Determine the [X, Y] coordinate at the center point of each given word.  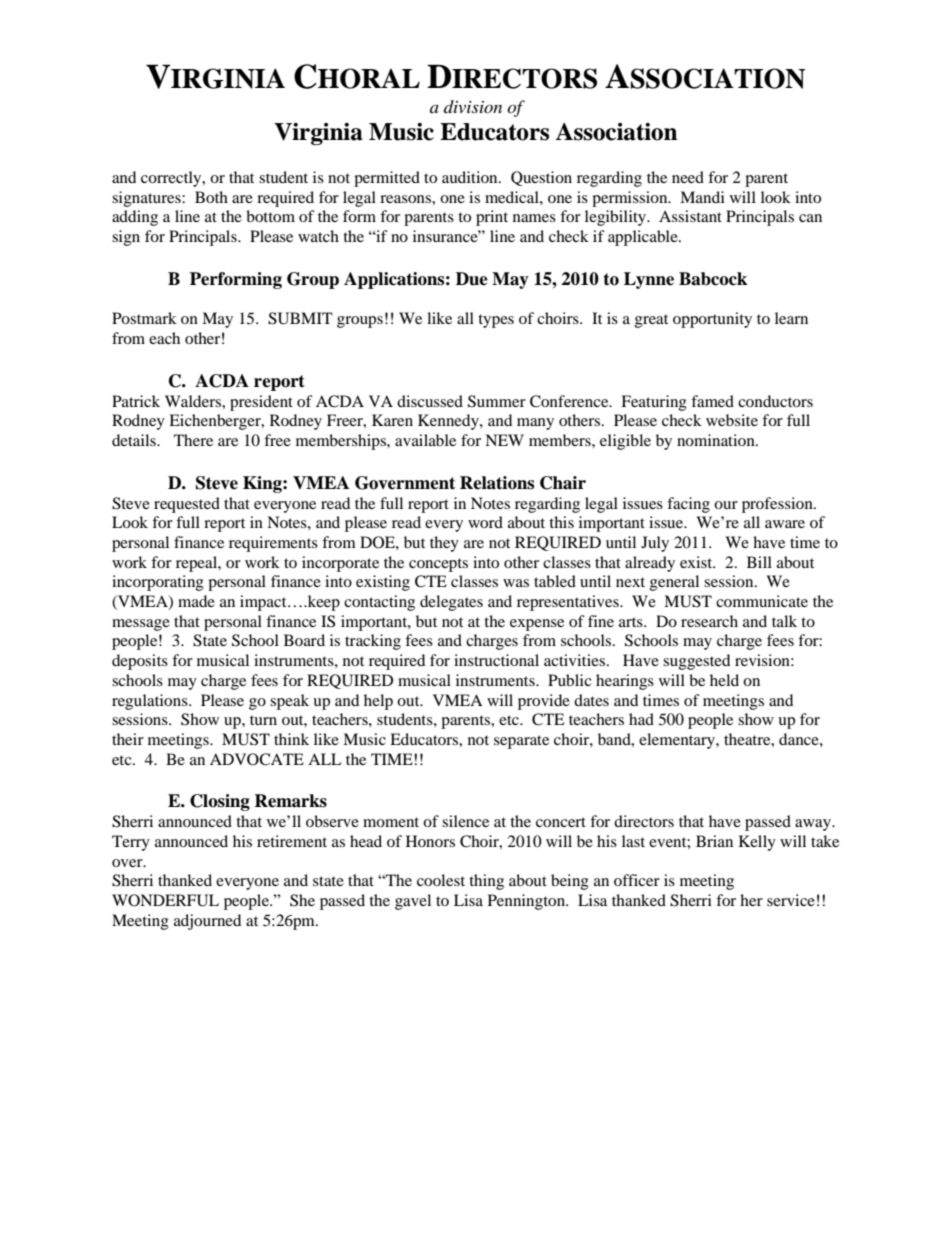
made [196, 601]
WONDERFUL [165, 900]
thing [486, 882]
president [261, 403]
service [791, 900]
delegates [451, 603]
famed [712, 401]
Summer [497, 401]
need [688, 177]
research [709, 621]
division [473, 106]
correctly [172, 179]
